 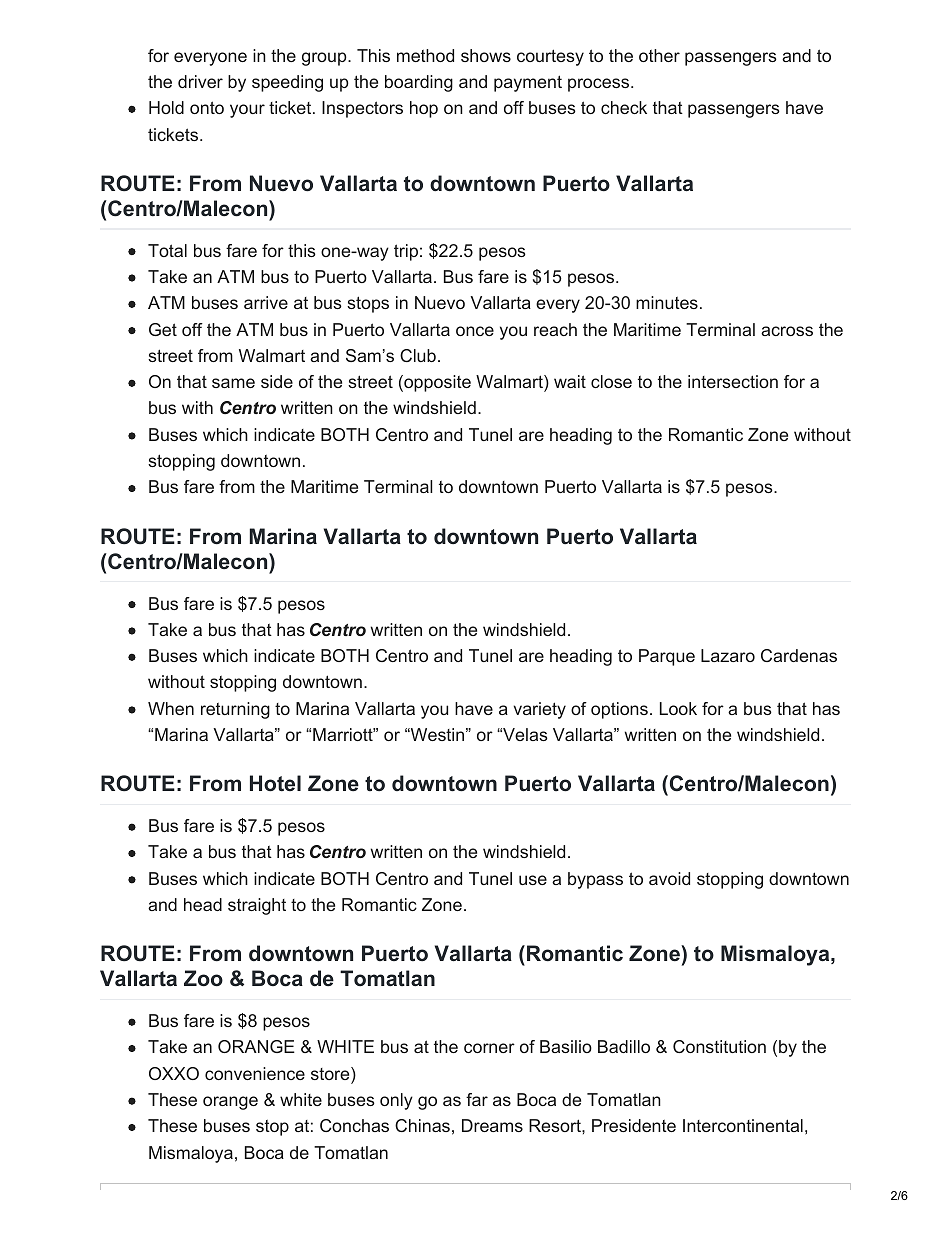 What do you see at coordinates (659, 55) in the page?
I see `other` at bounding box center [659, 55].
